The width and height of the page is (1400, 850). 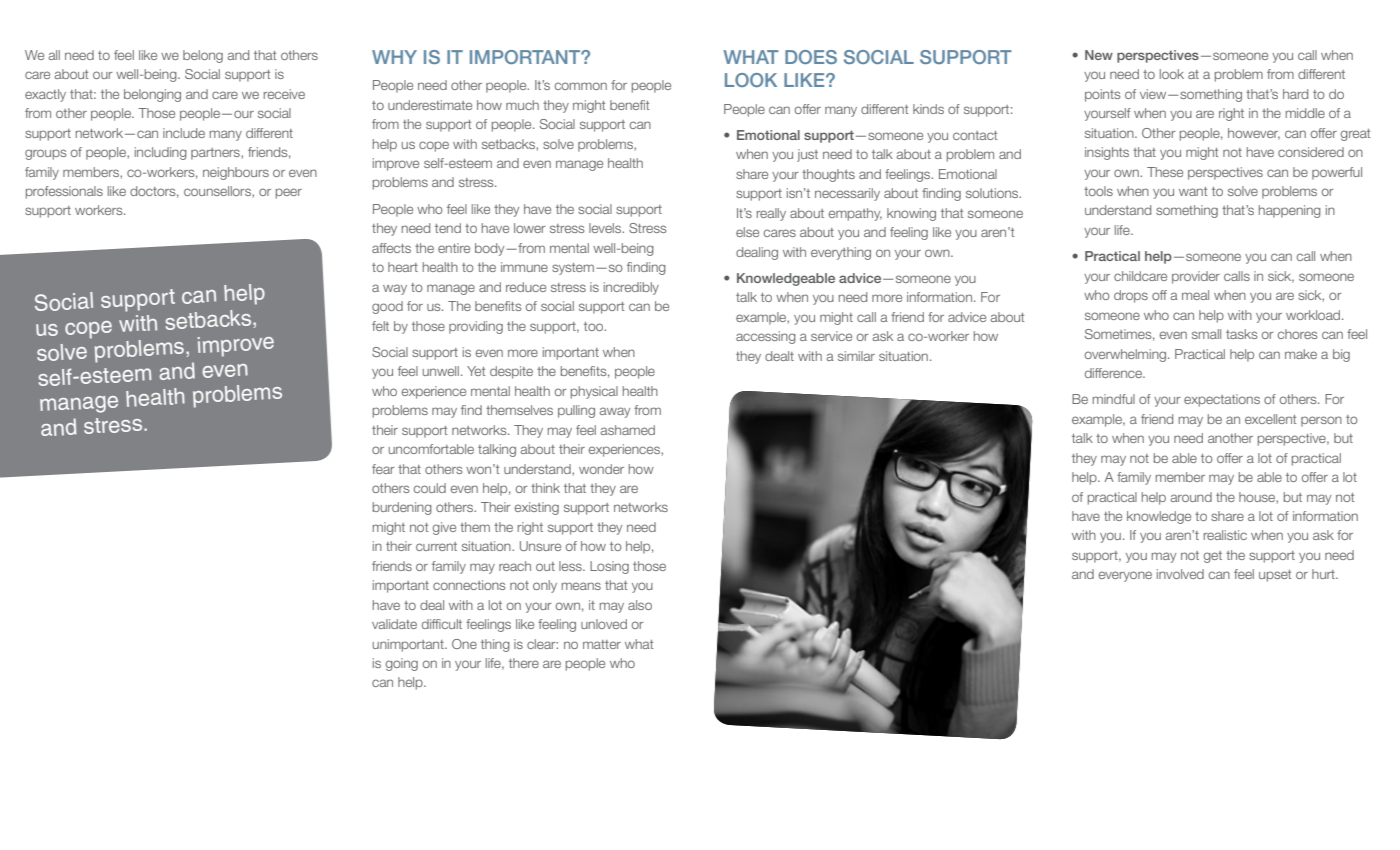 I want to click on receive, so click(x=284, y=94).
